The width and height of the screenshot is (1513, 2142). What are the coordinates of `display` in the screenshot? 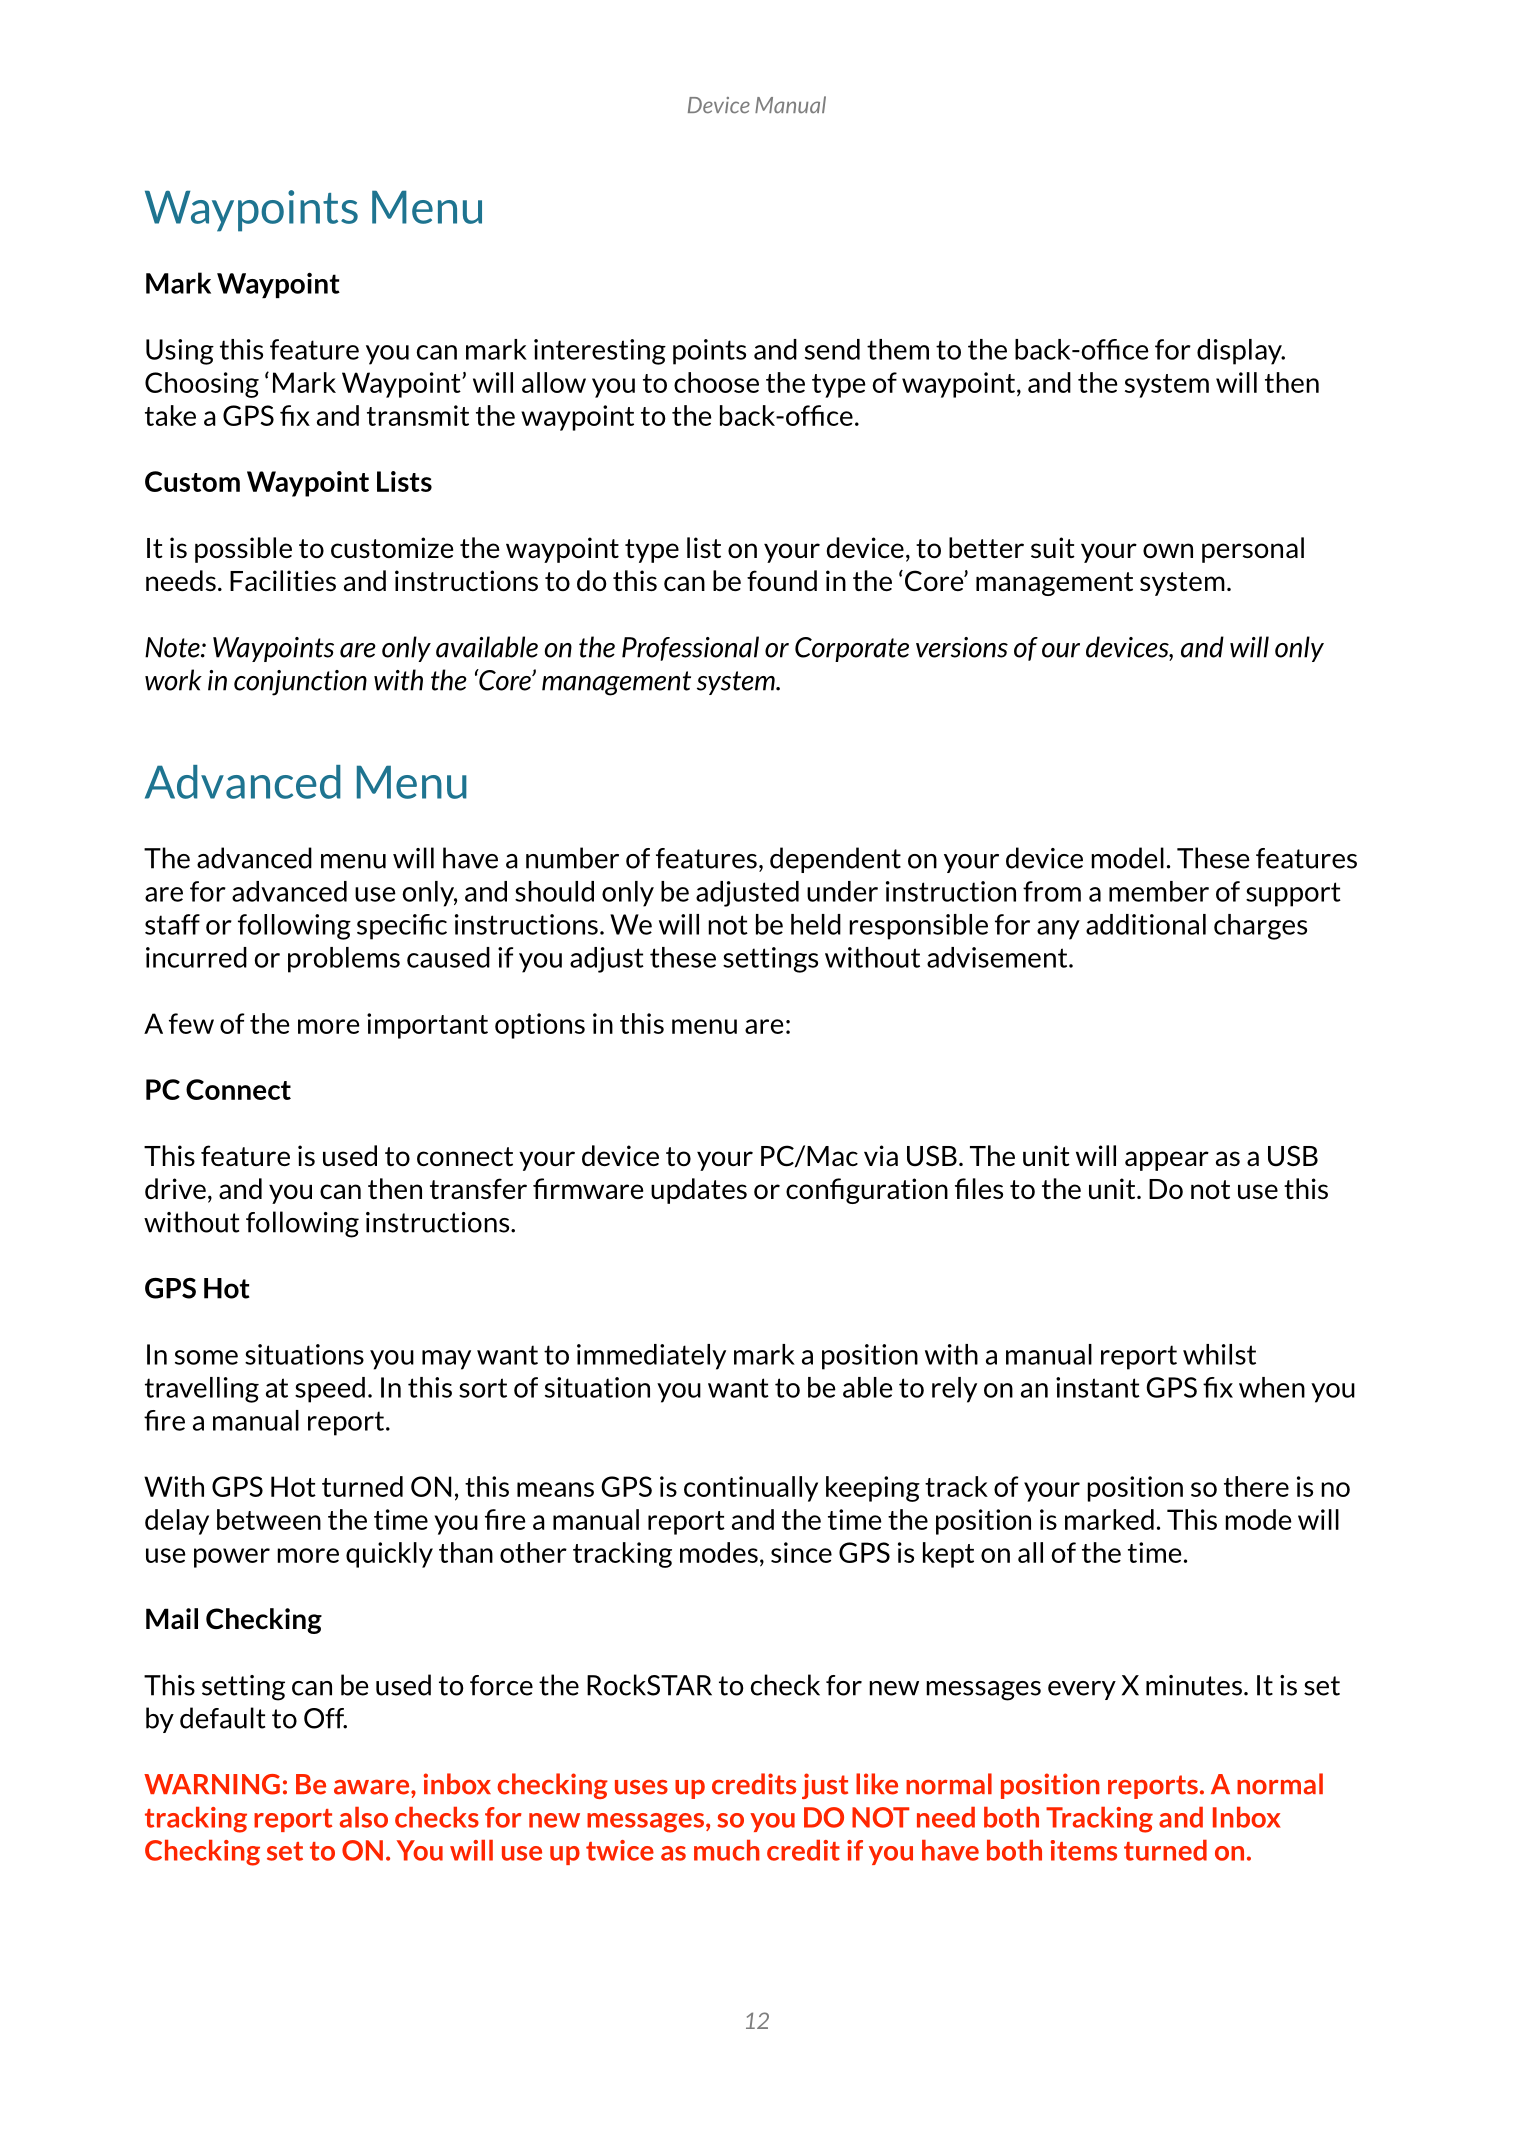 It's located at (1240, 352).
